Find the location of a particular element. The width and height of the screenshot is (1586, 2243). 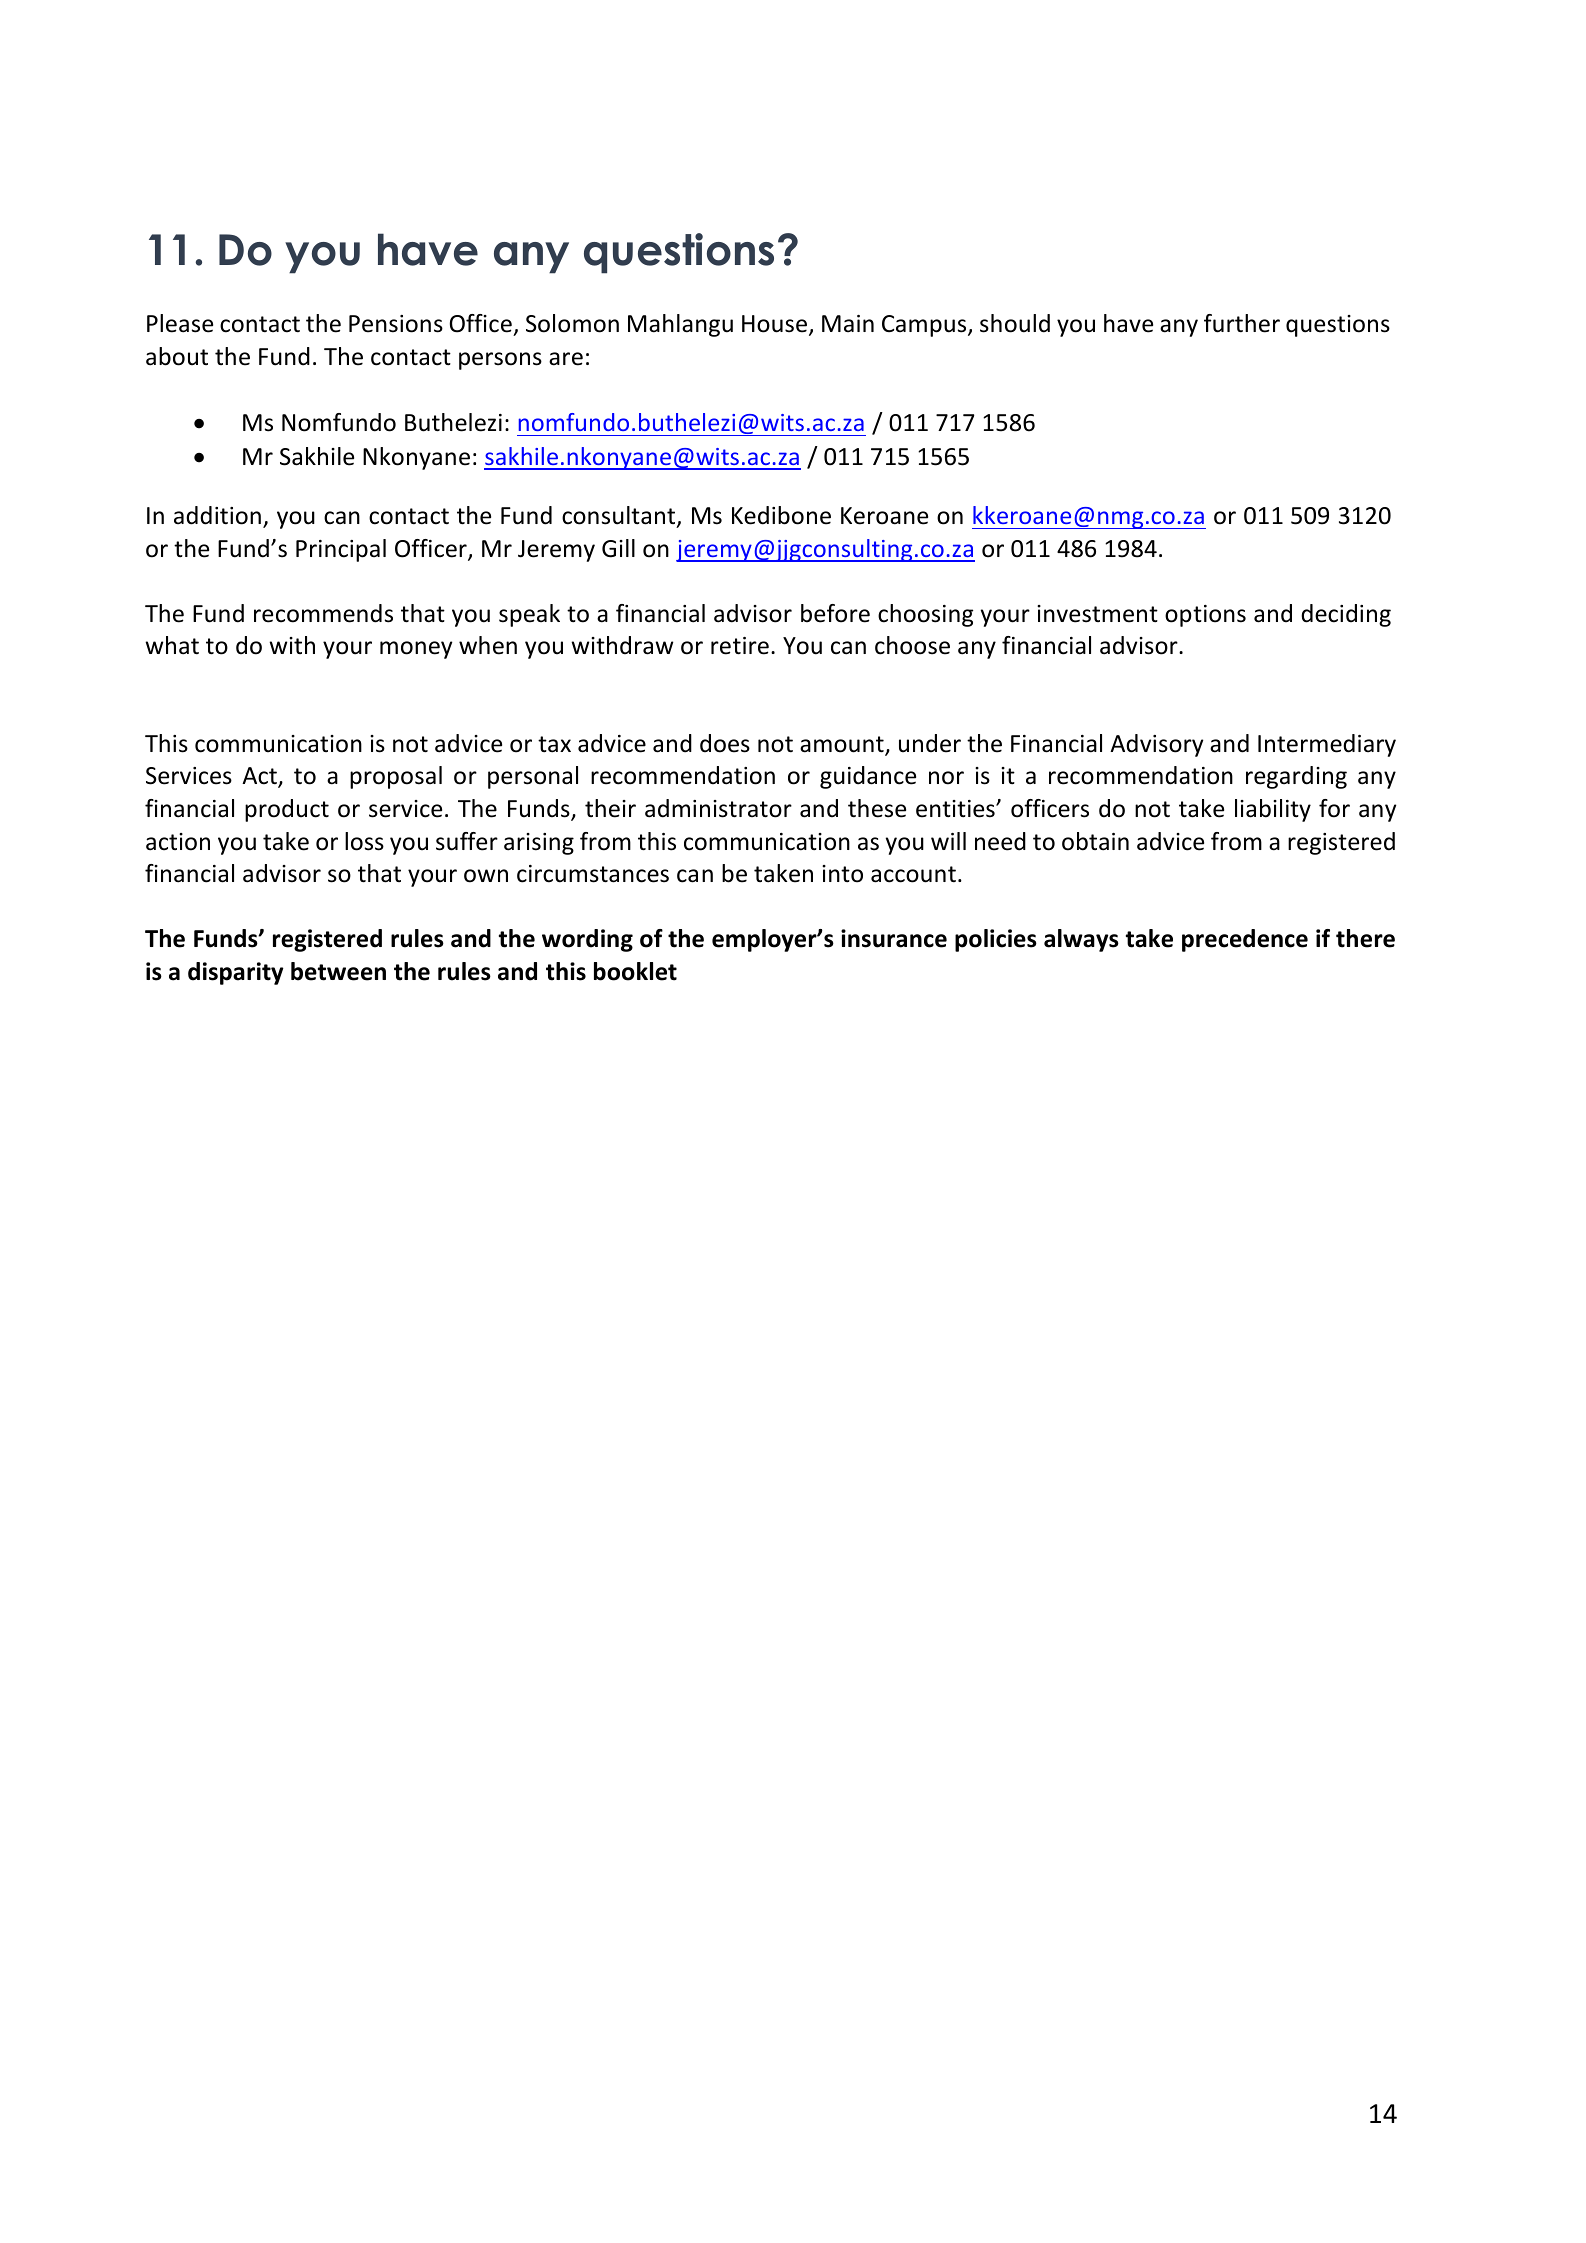

House is located at coordinates (776, 325).
